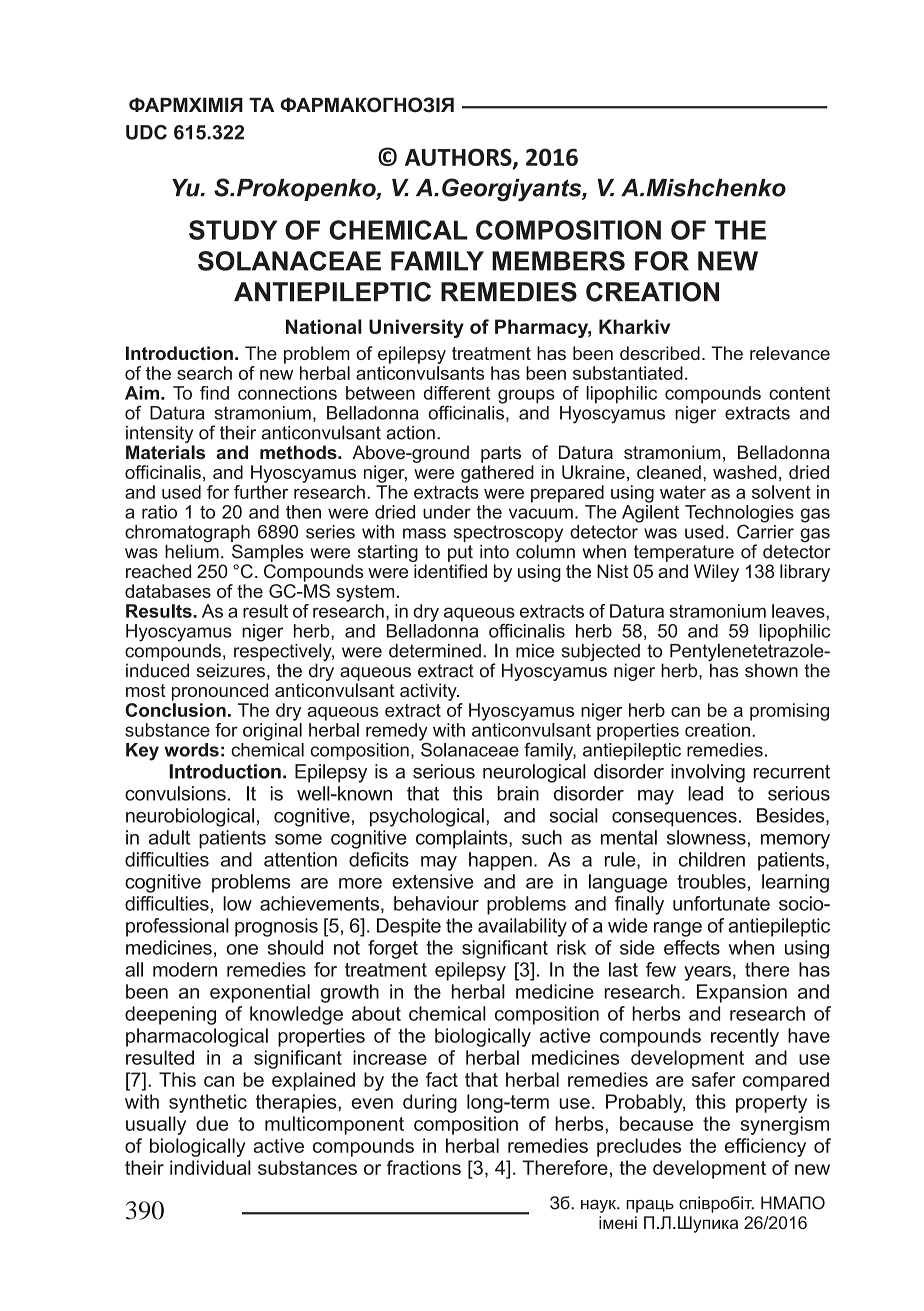 Image resolution: width=924 pixels, height=1311 pixels. I want to click on MEMBERS, so click(558, 261).
